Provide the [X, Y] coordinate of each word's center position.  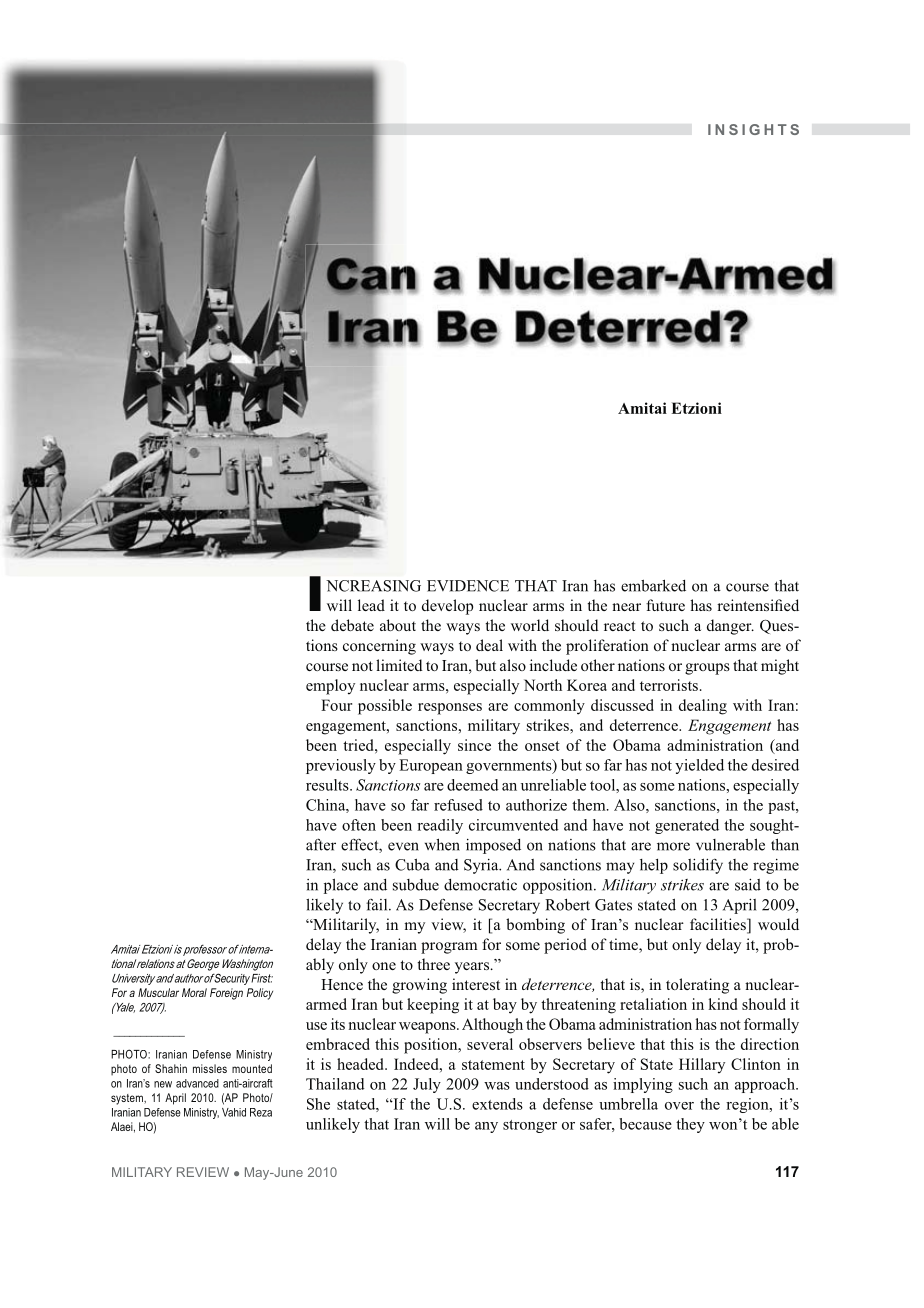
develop [447, 607]
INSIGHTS [753, 129]
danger [730, 627]
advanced [197, 1083]
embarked [653, 585]
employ [330, 687]
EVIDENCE [468, 586]
